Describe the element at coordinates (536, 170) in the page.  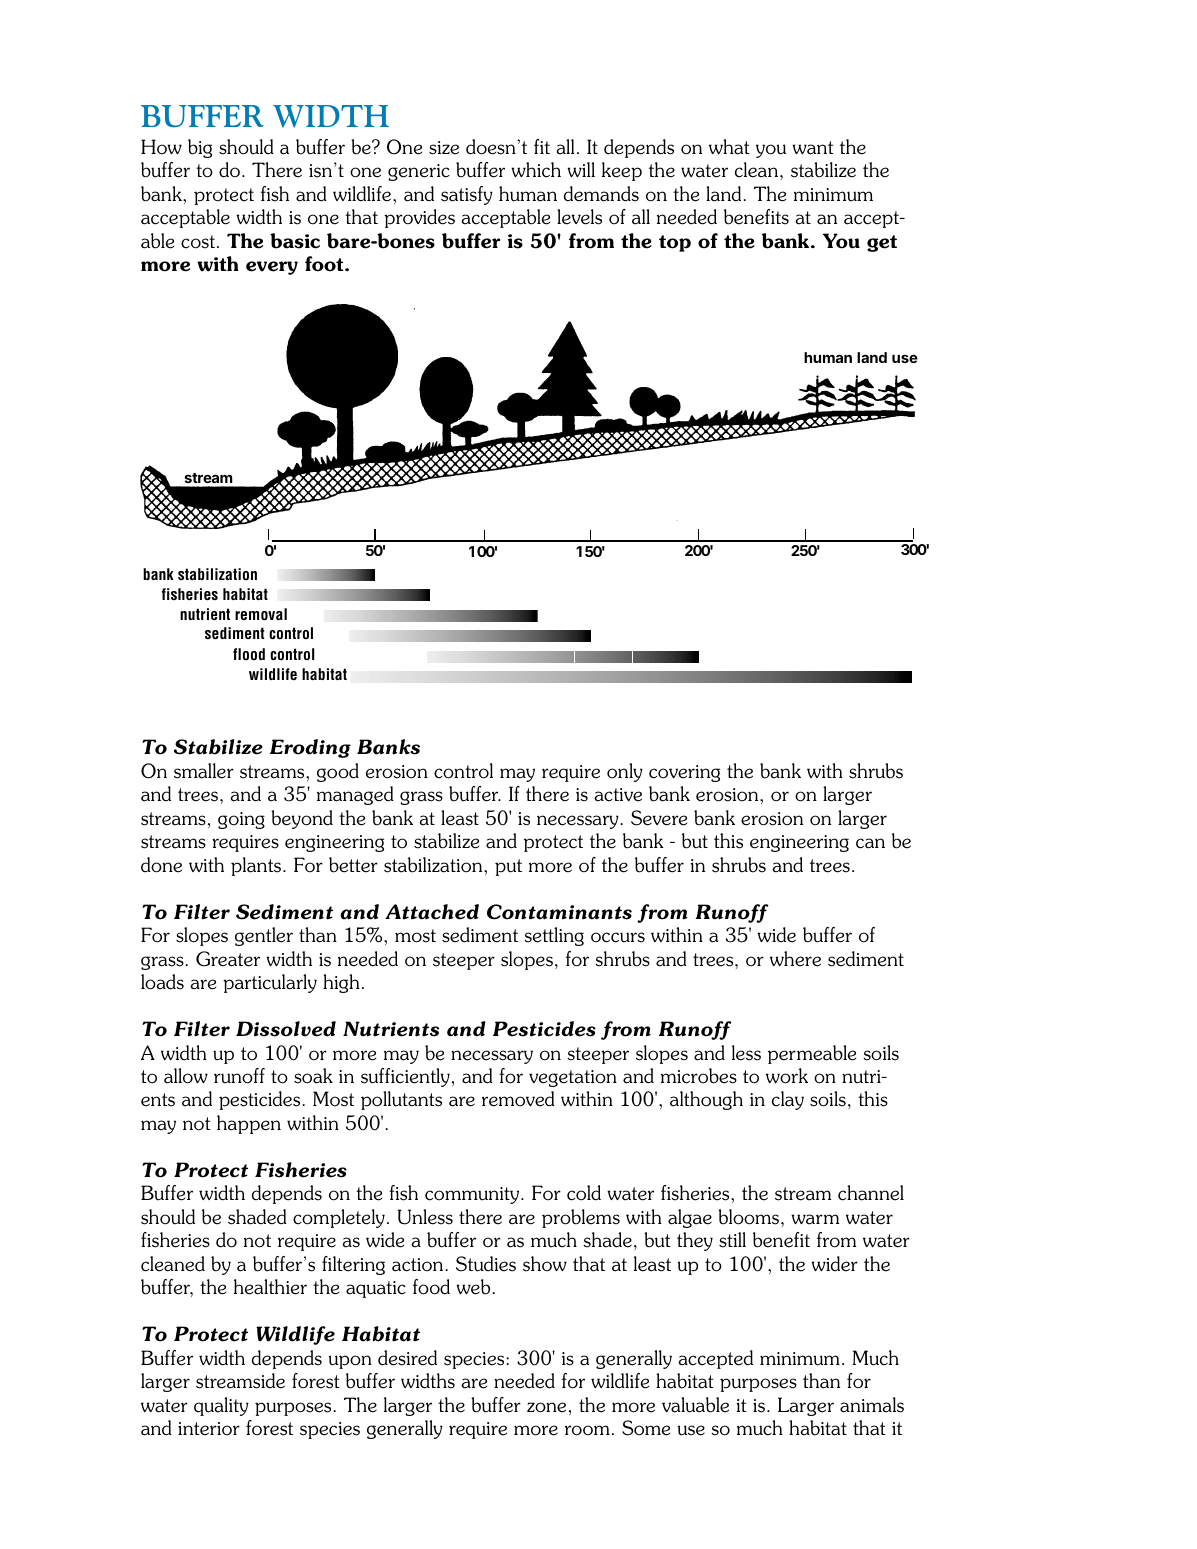
I see `which` at that location.
